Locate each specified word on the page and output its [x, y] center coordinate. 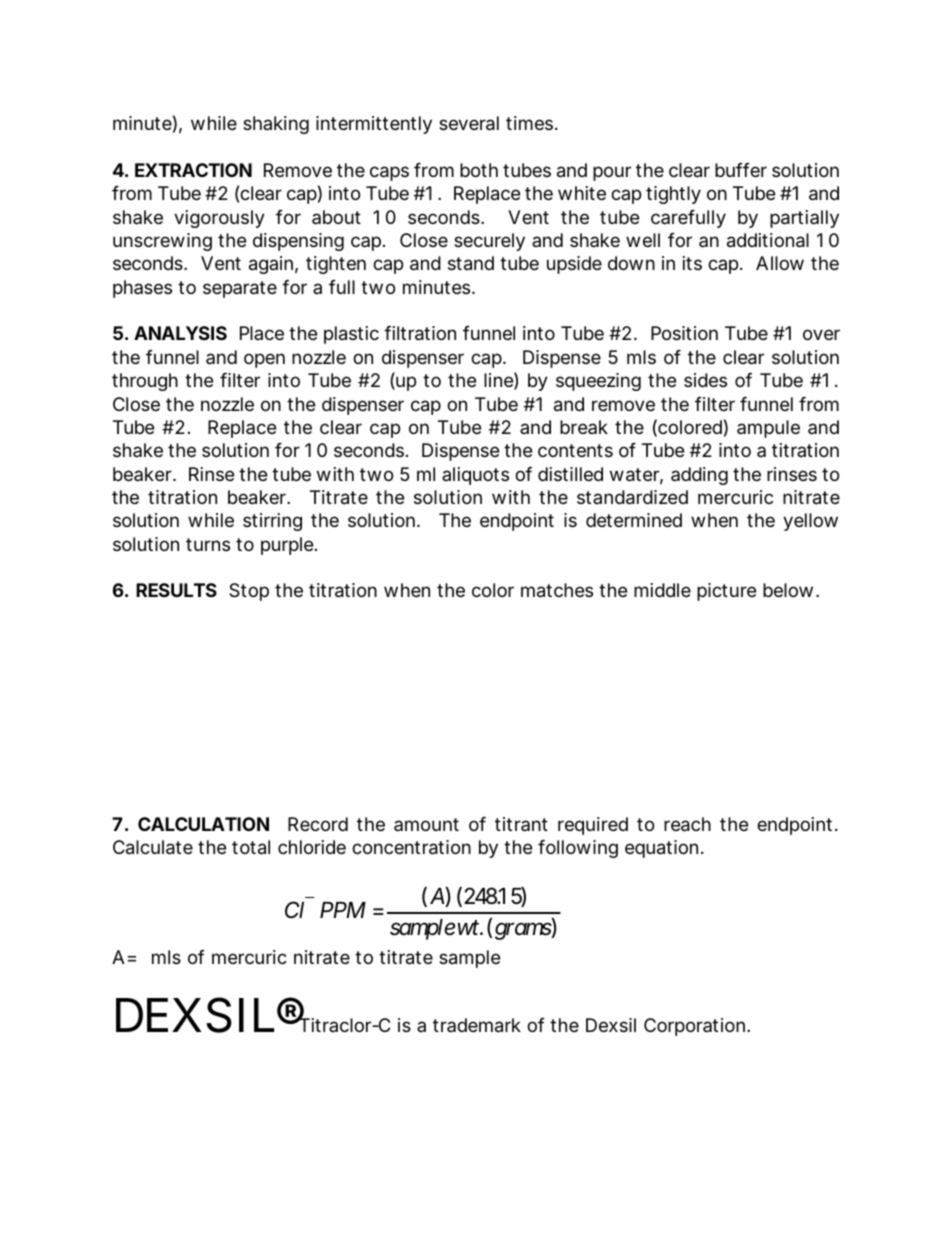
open [264, 360]
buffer [741, 170]
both [479, 170]
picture [726, 592]
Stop [249, 592]
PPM [343, 910]
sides [705, 380]
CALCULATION [203, 824]
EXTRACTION [193, 170]
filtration [420, 333]
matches [557, 590]
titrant [521, 824]
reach [687, 824]
